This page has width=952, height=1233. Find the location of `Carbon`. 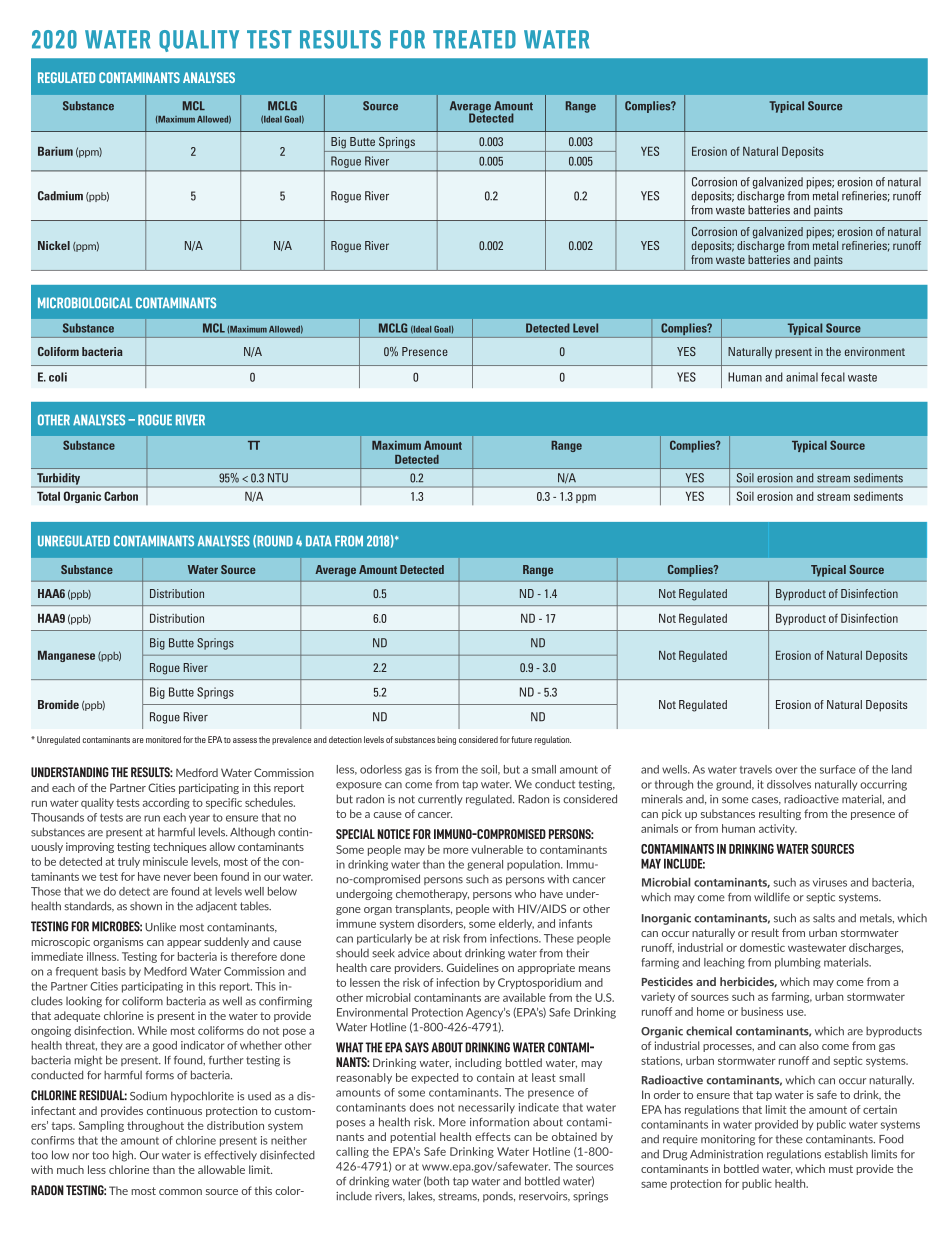

Carbon is located at coordinates (121, 496).
